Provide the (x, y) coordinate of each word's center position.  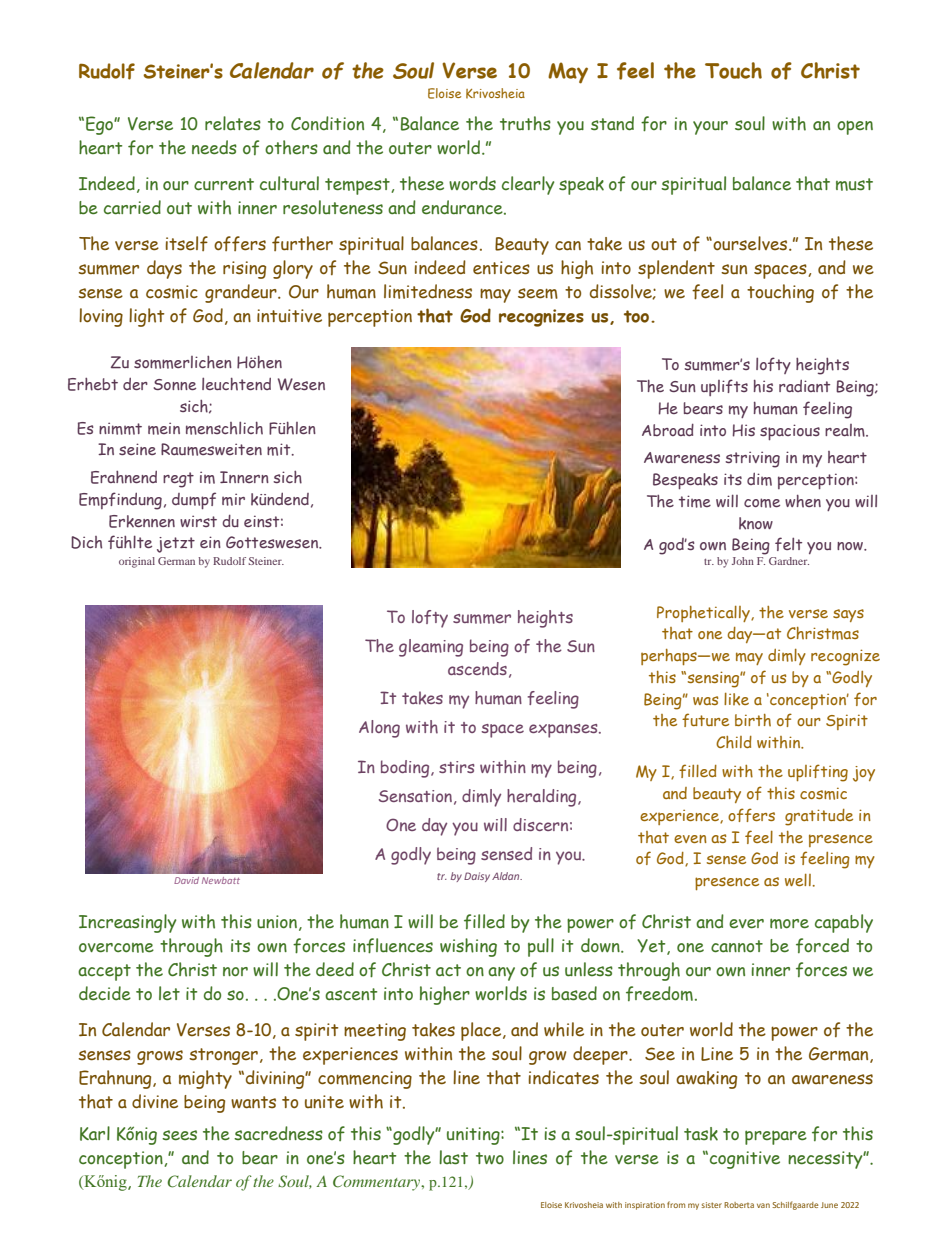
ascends (477, 668)
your (710, 128)
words (472, 183)
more (789, 924)
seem (538, 293)
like (736, 699)
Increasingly (127, 923)
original (137, 562)
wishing (468, 947)
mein (164, 428)
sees (179, 1135)
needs (214, 147)
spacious (790, 432)
